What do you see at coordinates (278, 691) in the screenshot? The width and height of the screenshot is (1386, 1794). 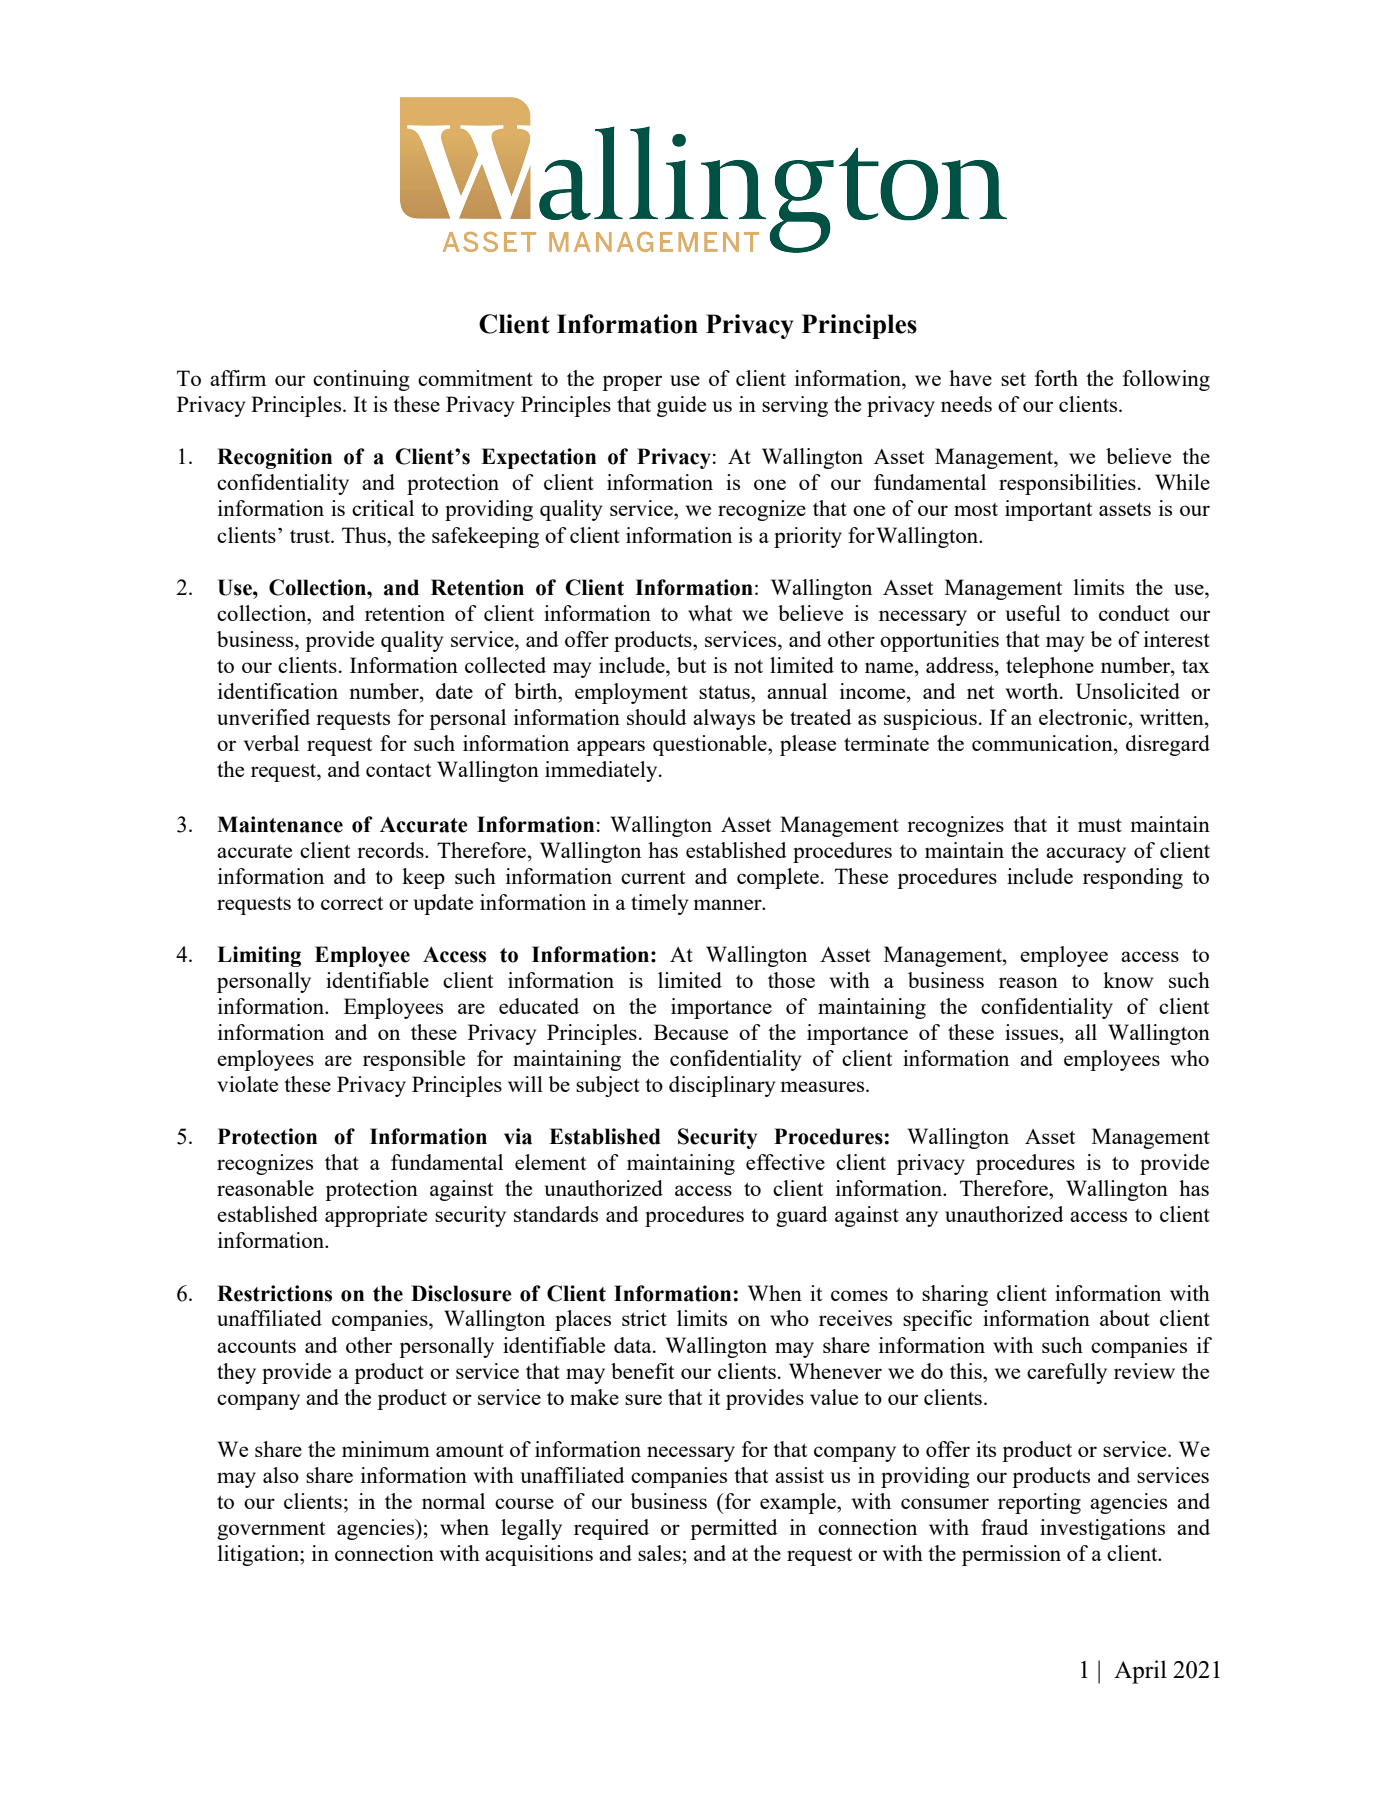 I see `identification` at bounding box center [278, 691].
